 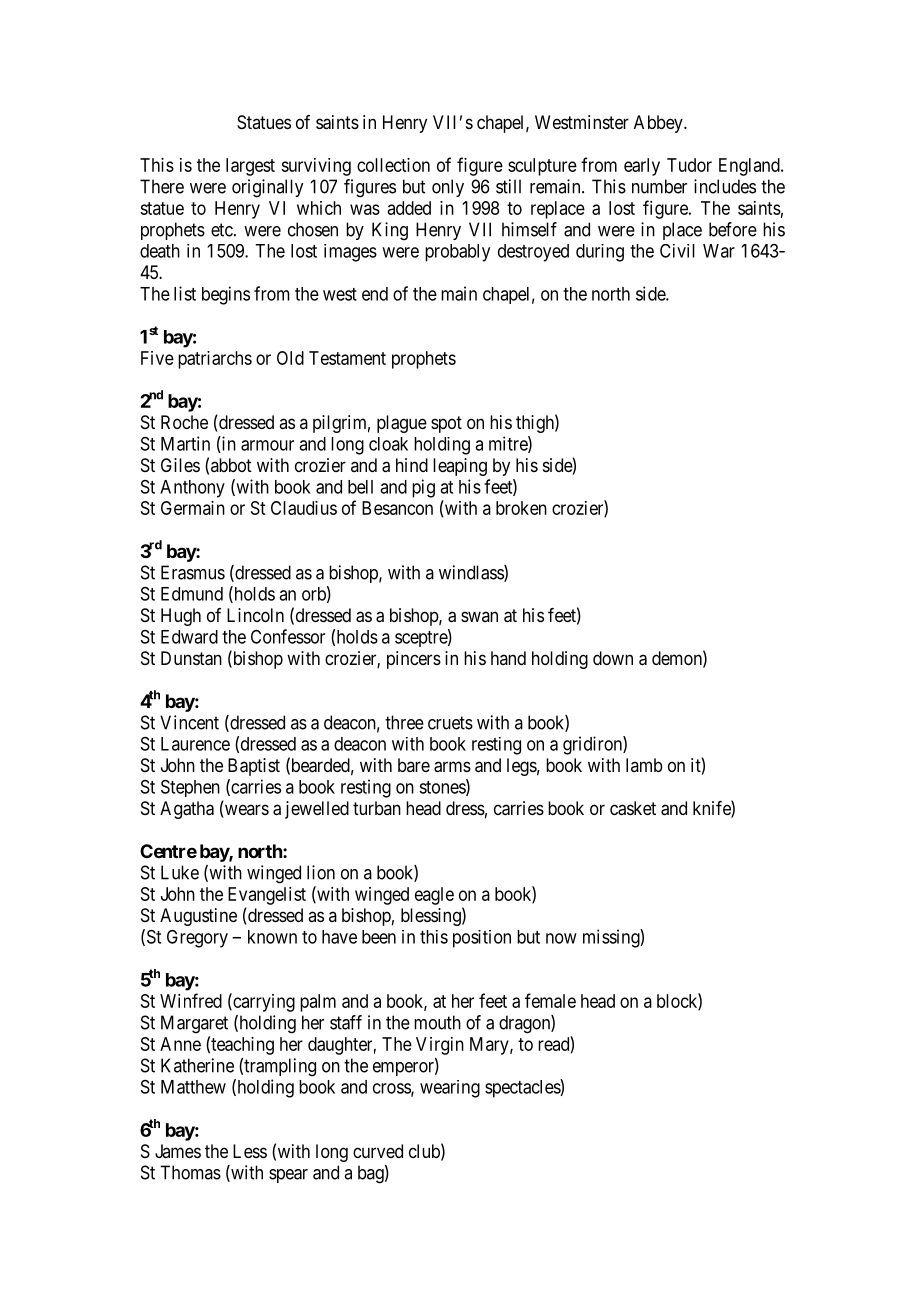 I want to click on only, so click(x=448, y=188).
